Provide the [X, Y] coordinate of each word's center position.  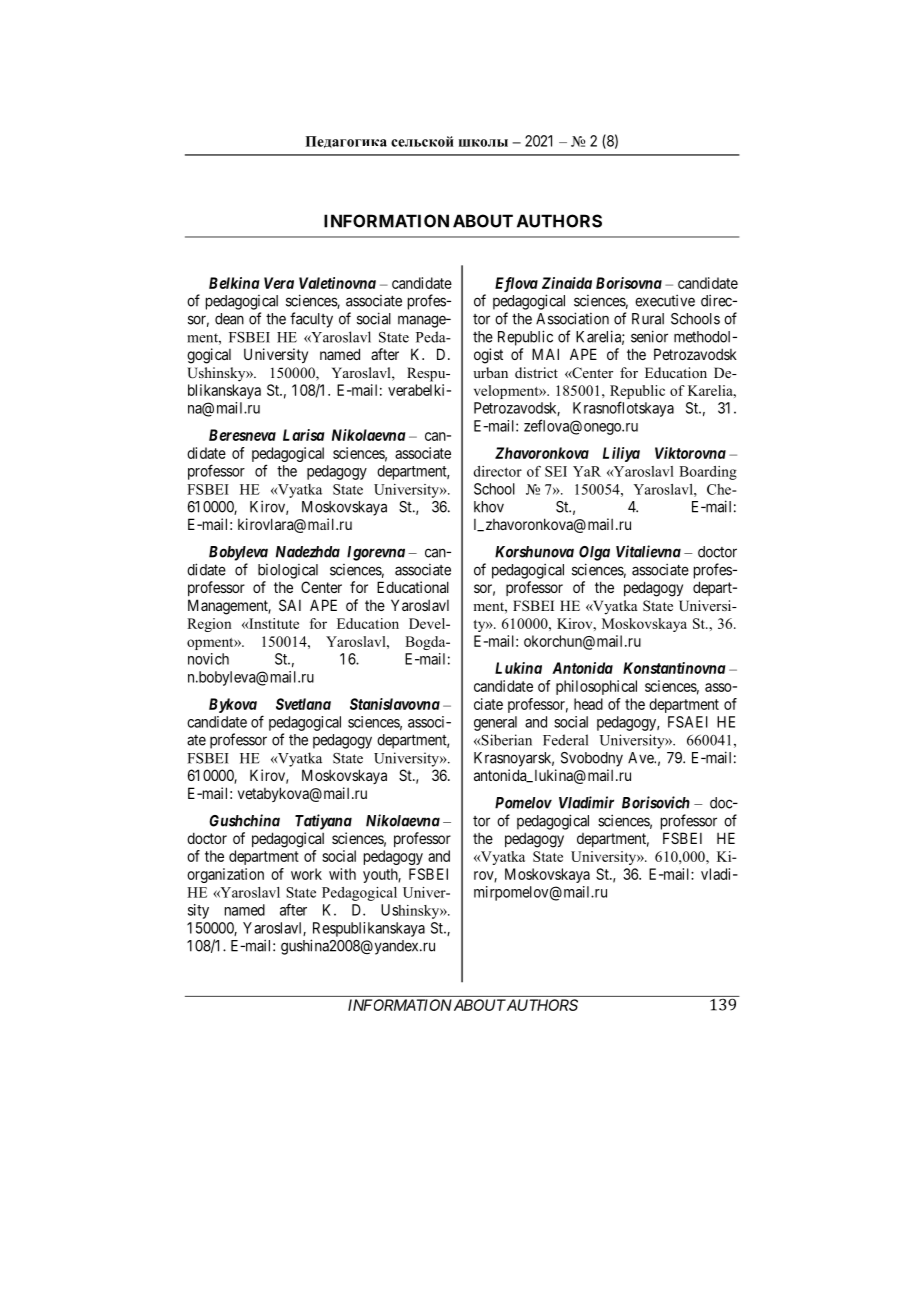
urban [490, 372]
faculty [311, 320]
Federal [565, 740]
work [306, 874]
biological [288, 571]
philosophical [596, 687]
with [342, 874]
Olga [594, 553]
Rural [648, 319]
